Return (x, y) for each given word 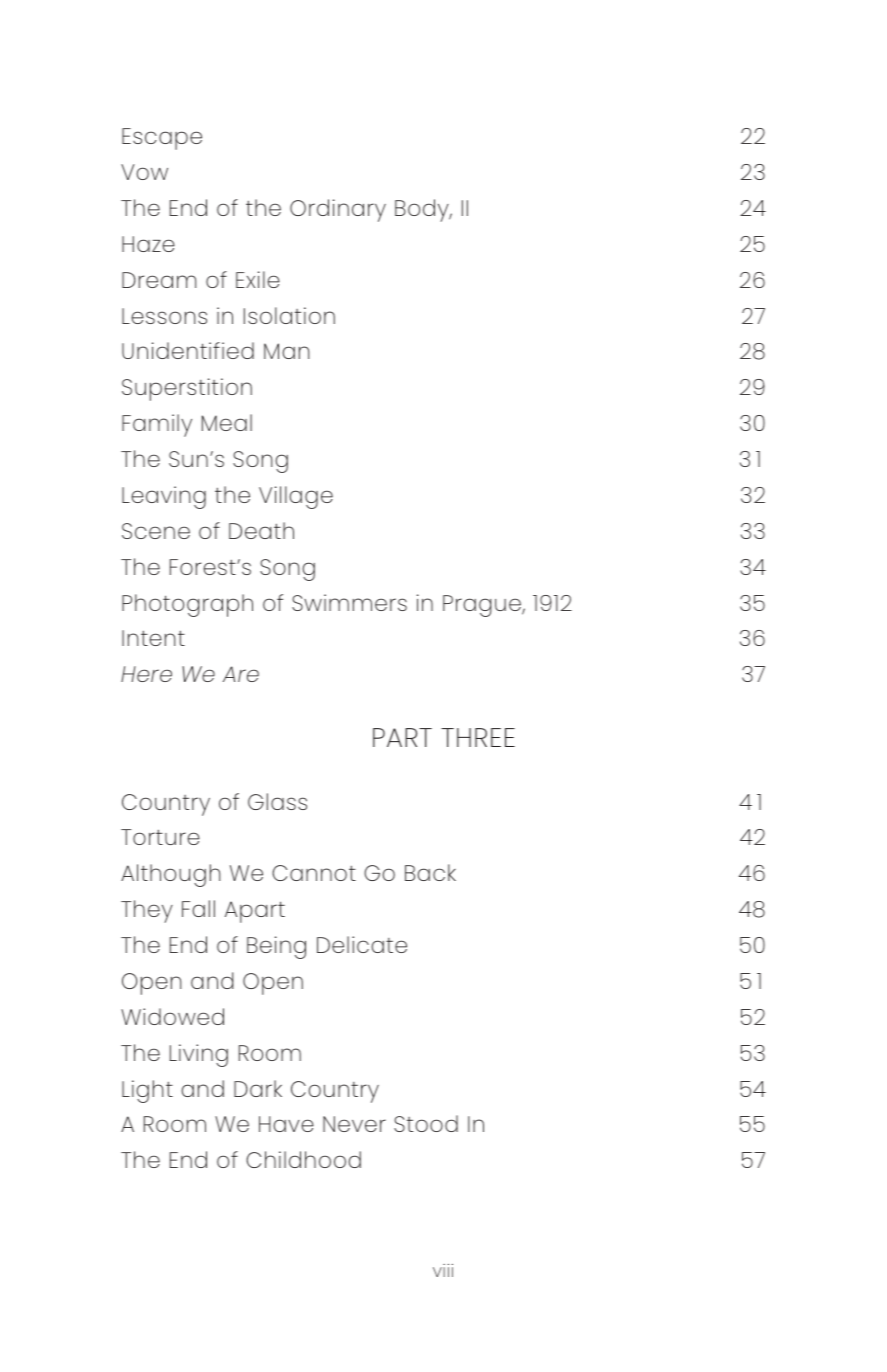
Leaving (164, 497)
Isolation (289, 315)
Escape (162, 139)
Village (296, 497)
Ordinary (338, 210)
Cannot (314, 873)
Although (171, 875)
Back (430, 872)
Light (147, 1091)
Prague (483, 606)
